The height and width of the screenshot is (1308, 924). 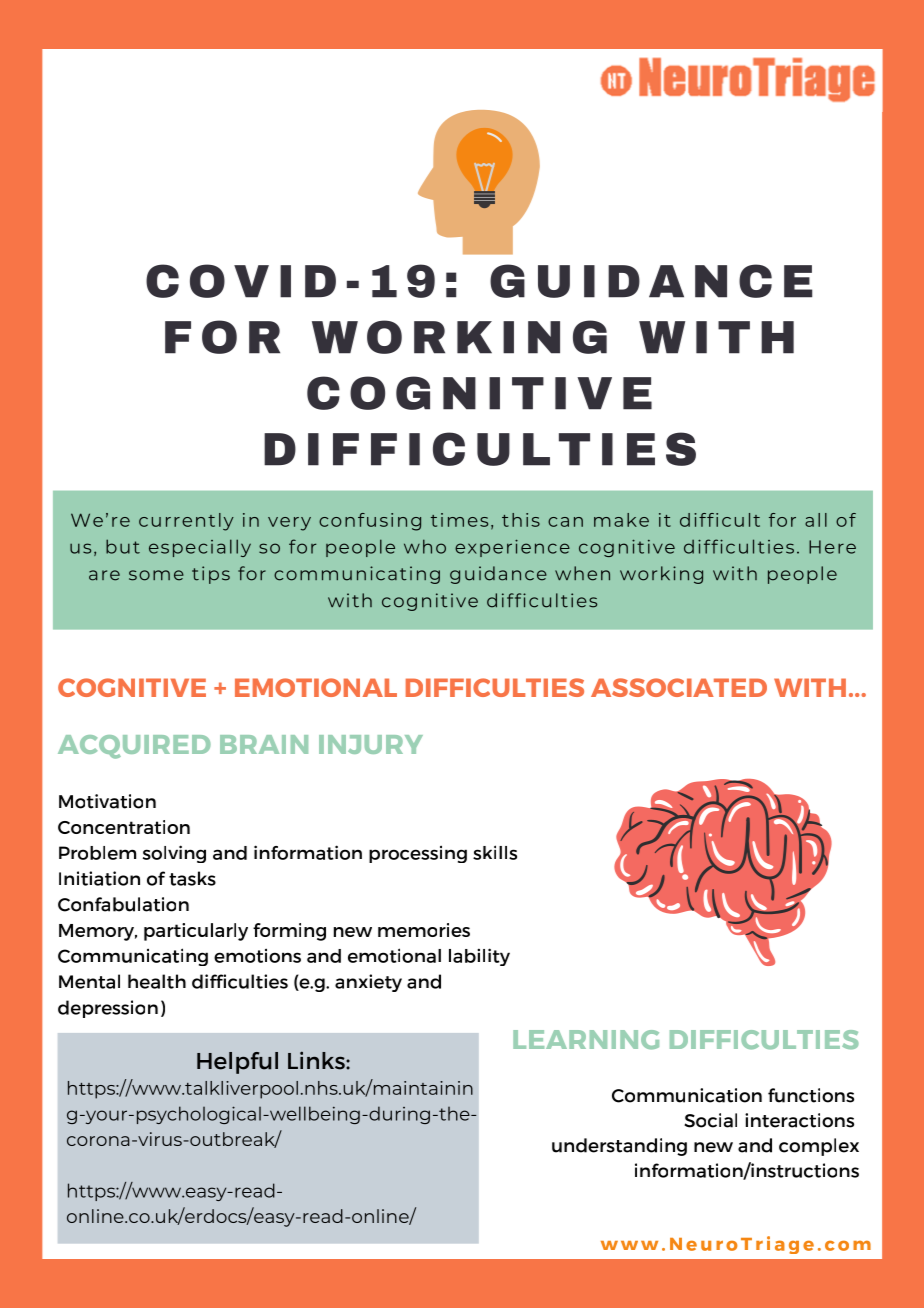 I want to click on Here, so click(x=832, y=547).
